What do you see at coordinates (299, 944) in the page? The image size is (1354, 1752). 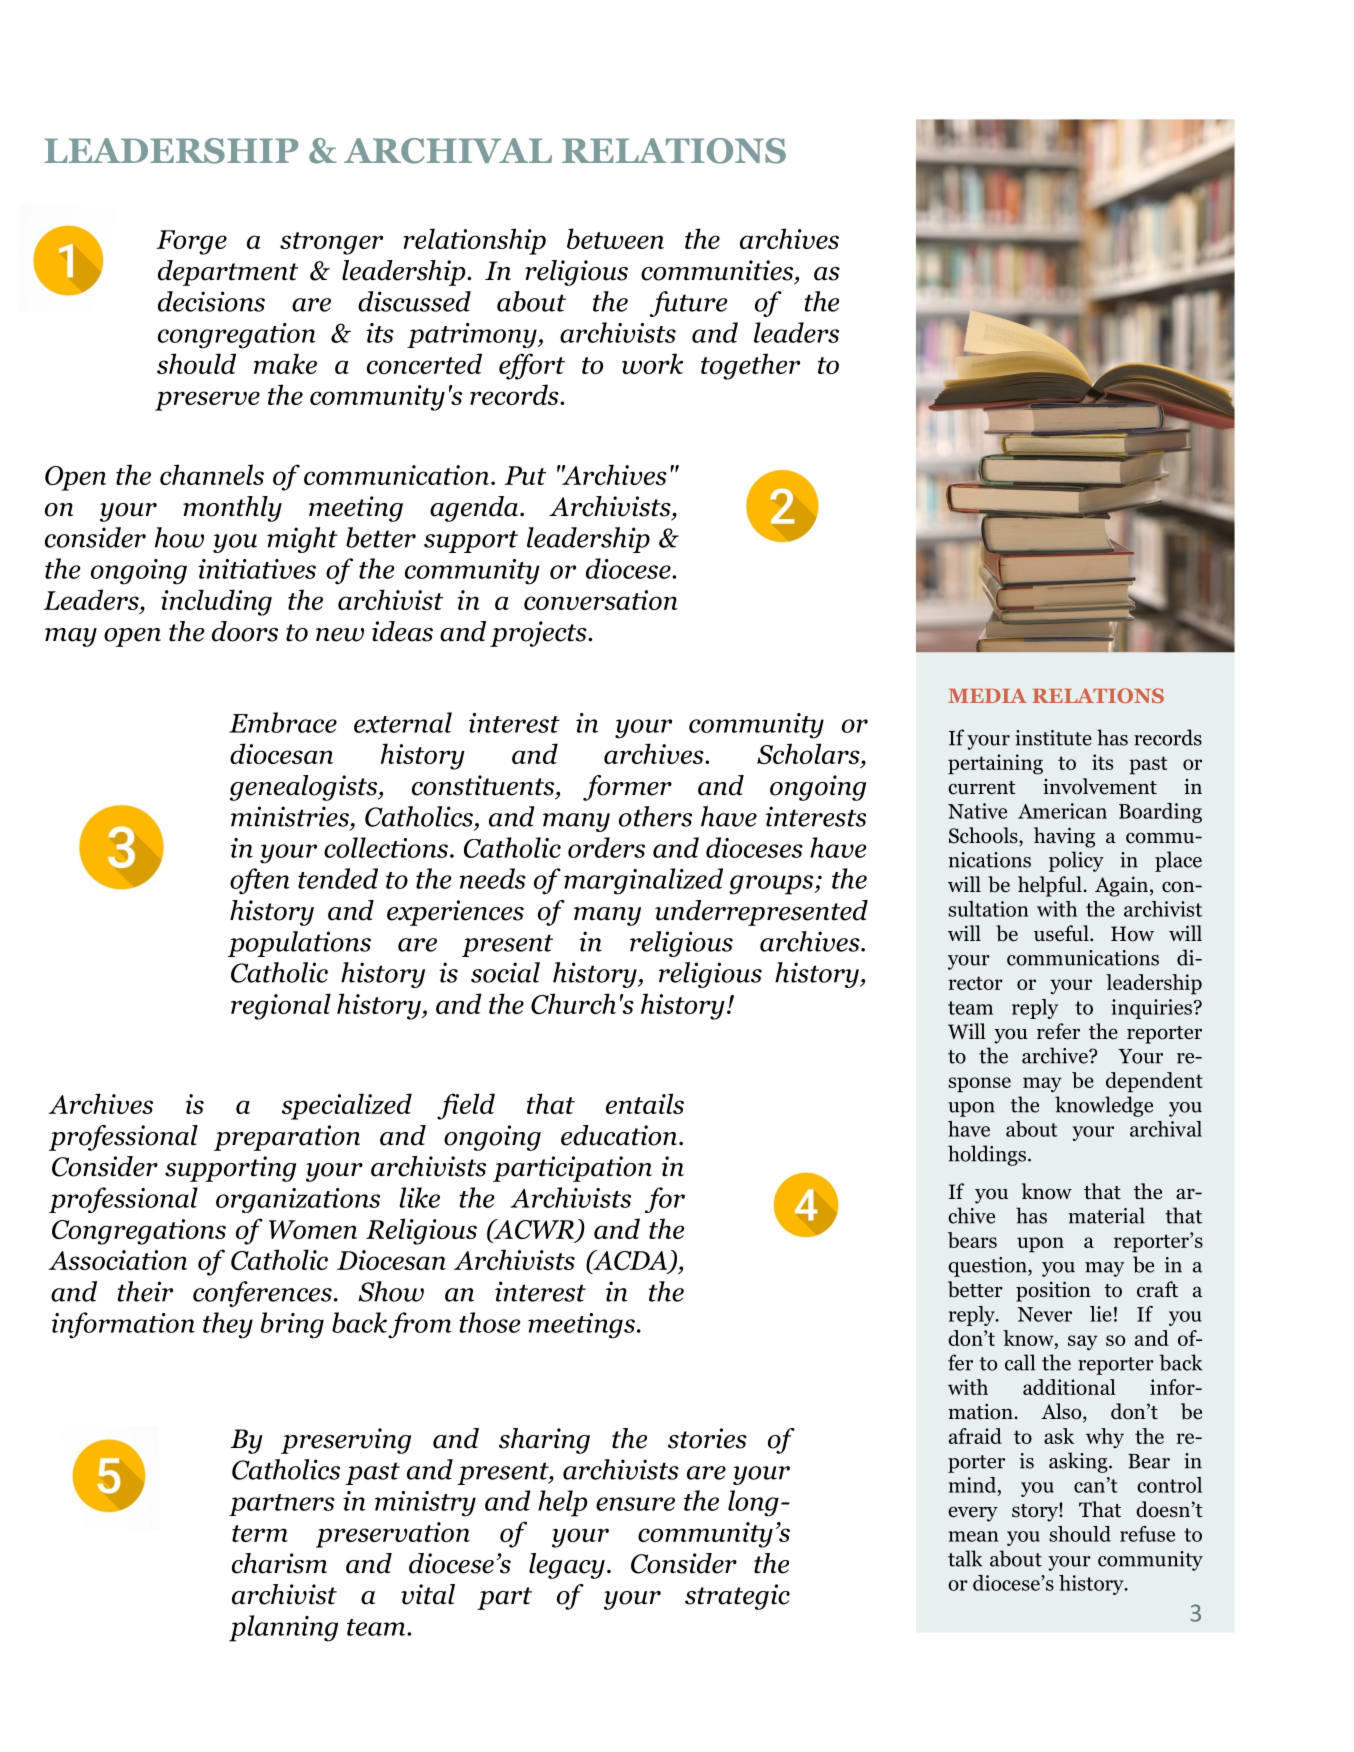 I see `populations` at bounding box center [299, 944].
